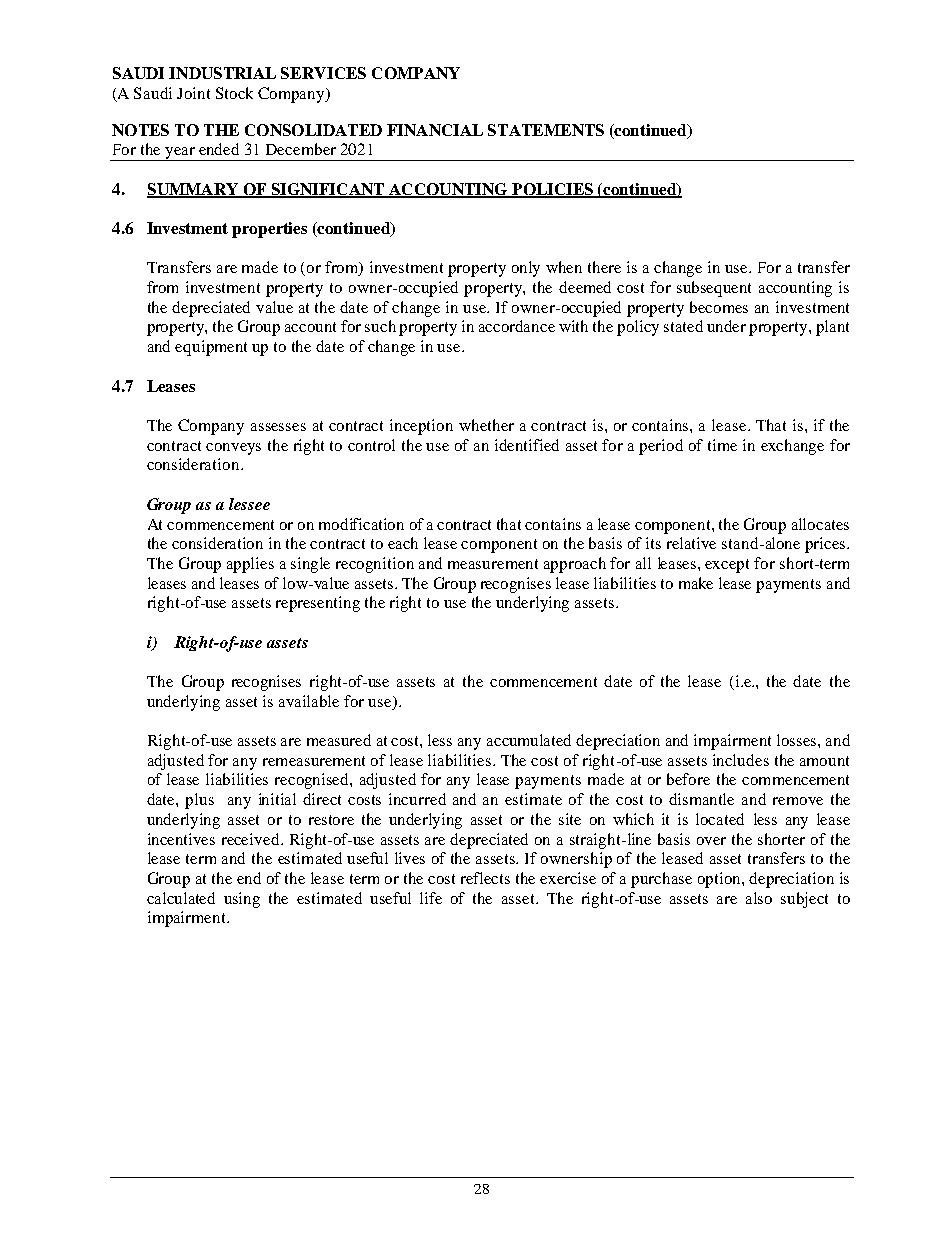  I want to click on conveys, so click(233, 449).
